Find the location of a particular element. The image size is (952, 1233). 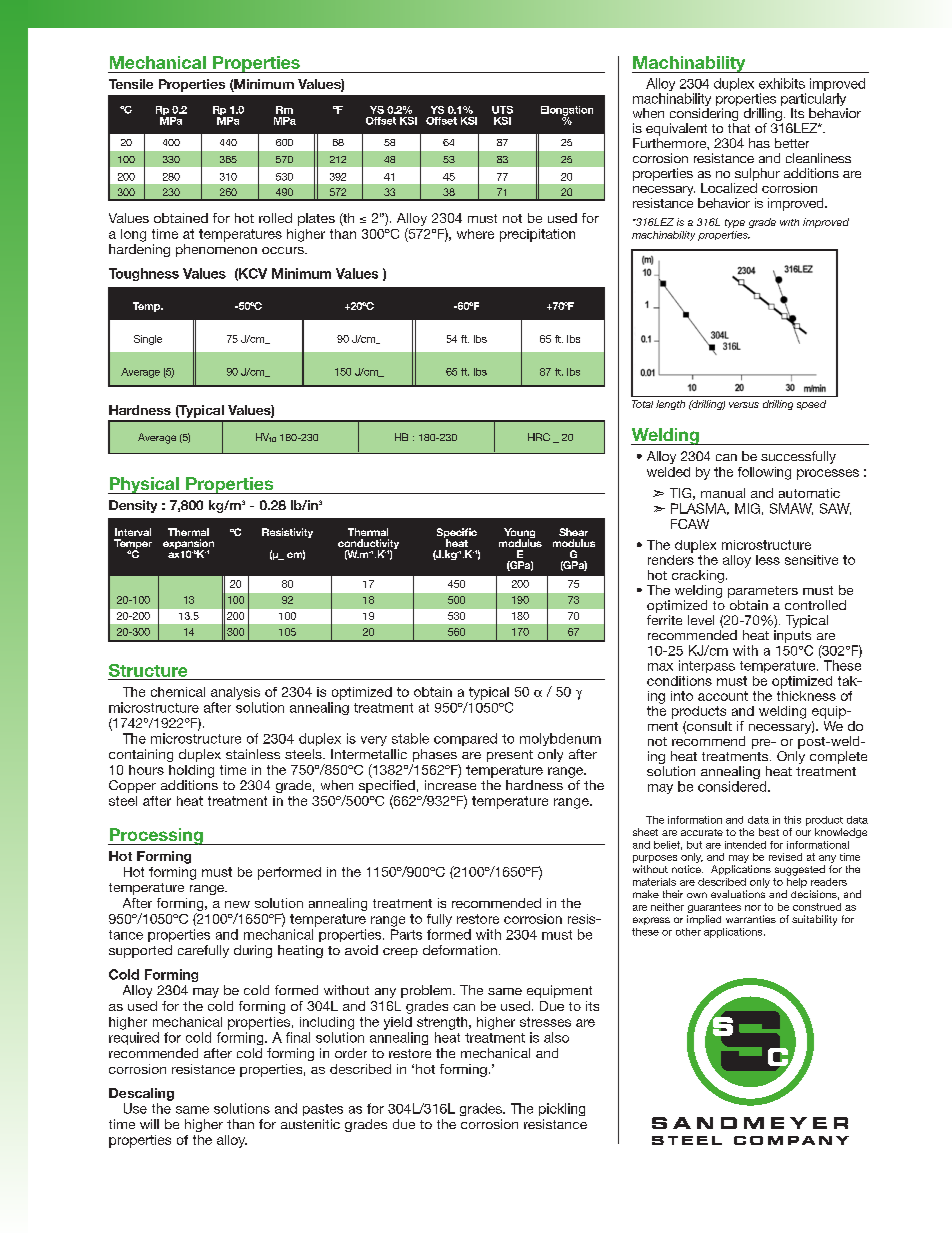

parameters is located at coordinates (763, 592).
